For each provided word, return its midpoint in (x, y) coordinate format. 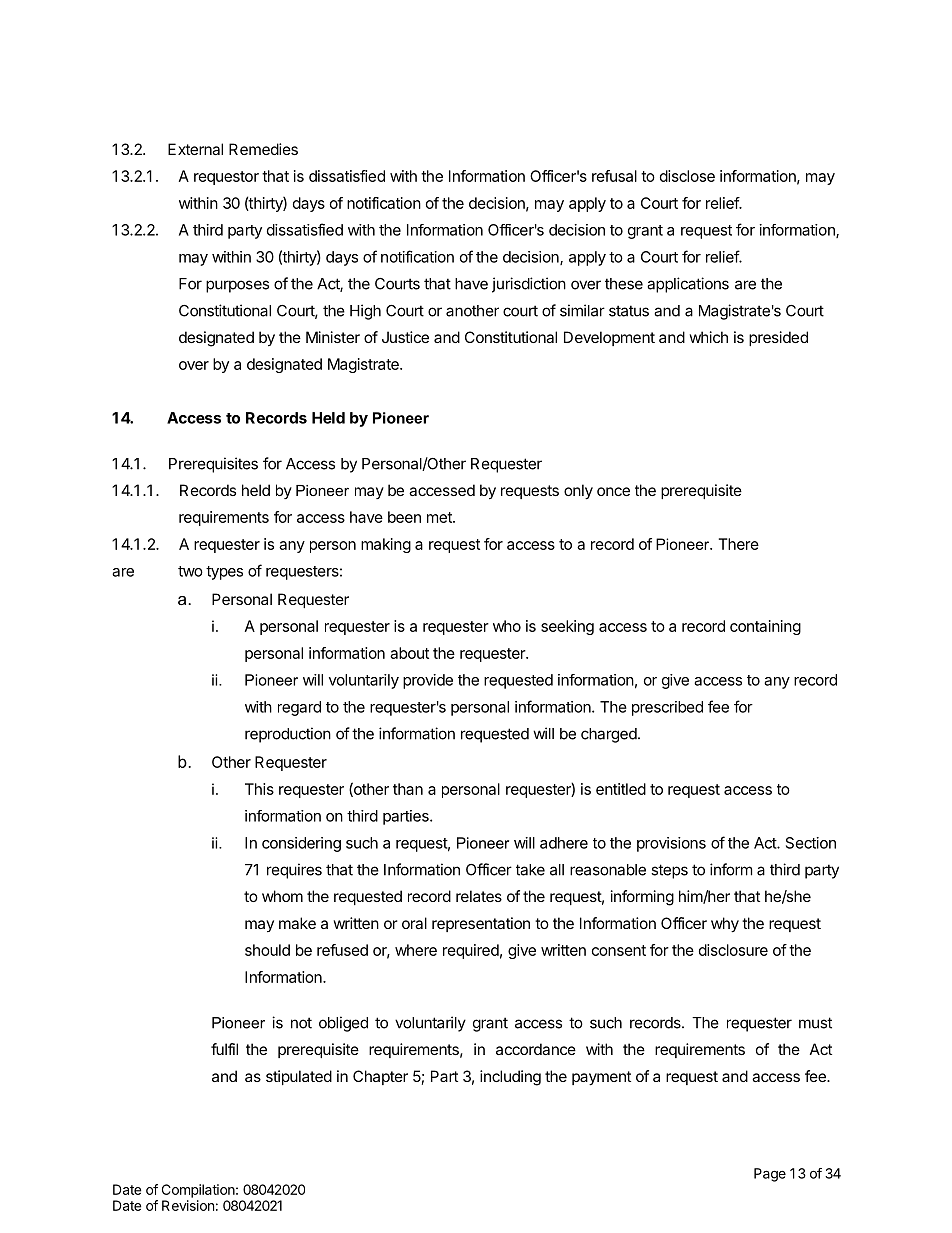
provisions (671, 844)
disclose (687, 176)
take (530, 870)
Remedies (263, 149)
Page (770, 1175)
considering (301, 844)
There (739, 544)
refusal (614, 176)
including (510, 1078)
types (224, 573)
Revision (188, 1205)
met (440, 517)
